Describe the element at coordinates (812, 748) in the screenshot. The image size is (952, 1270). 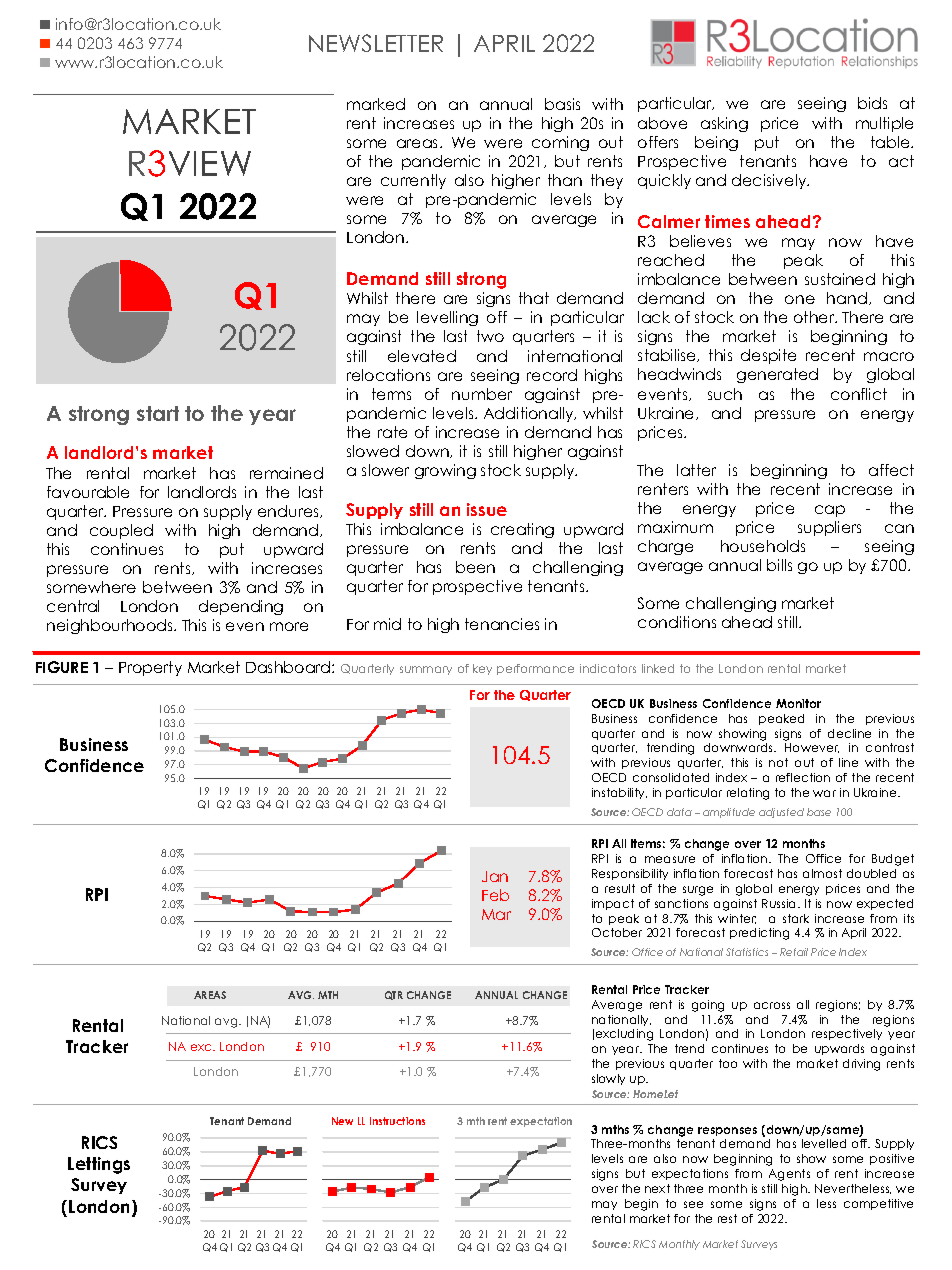
I see `However` at that location.
